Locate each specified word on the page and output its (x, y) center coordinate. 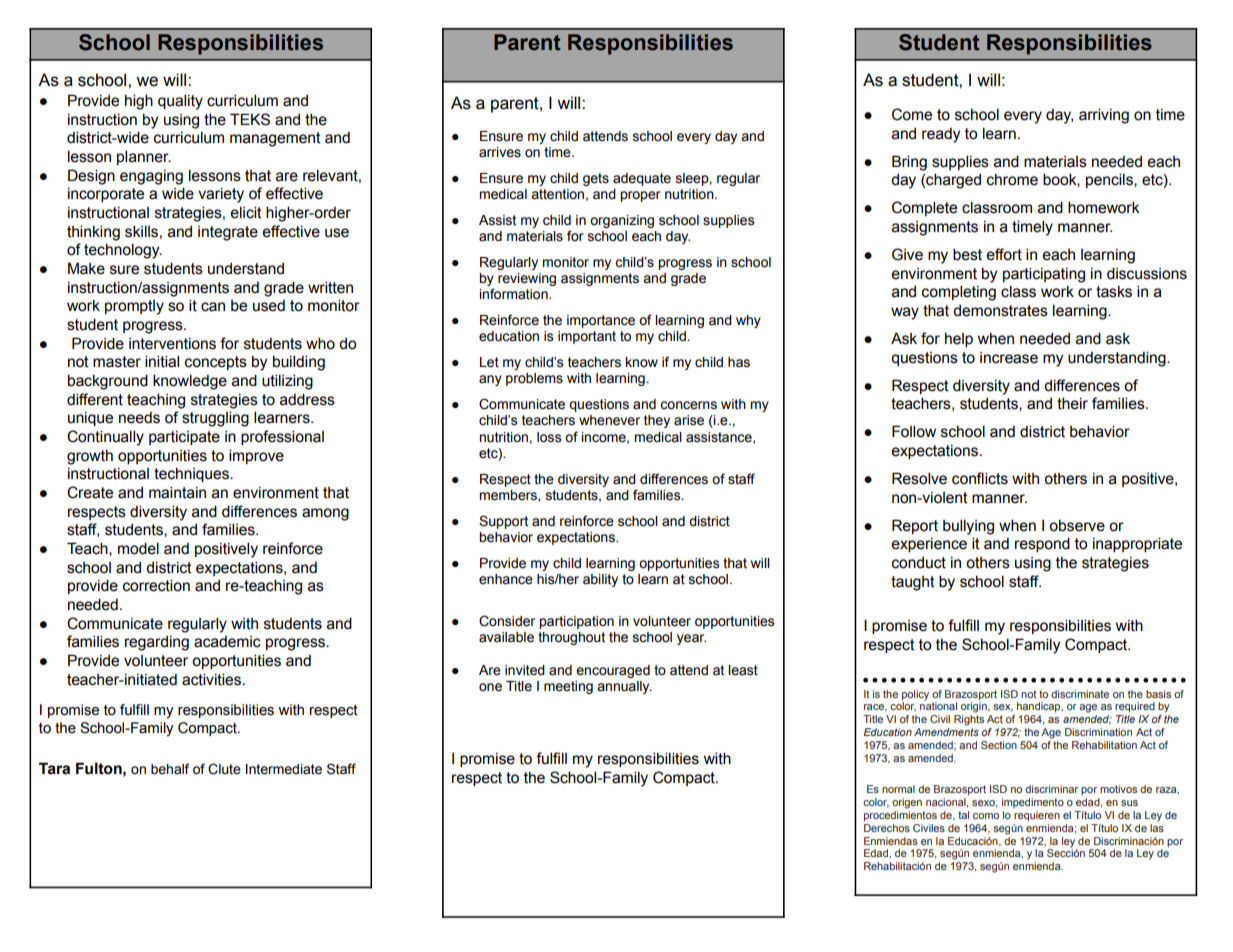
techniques (193, 475)
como (986, 816)
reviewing (527, 279)
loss (549, 437)
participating (1044, 275)
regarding (157, 643)
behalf (170, 769)
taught (913, 583)
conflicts (980, 478)
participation (576, 622)
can (213, 307)
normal (898, 789)
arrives (500, 152)
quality (180, 102)
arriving (1104, 116)
